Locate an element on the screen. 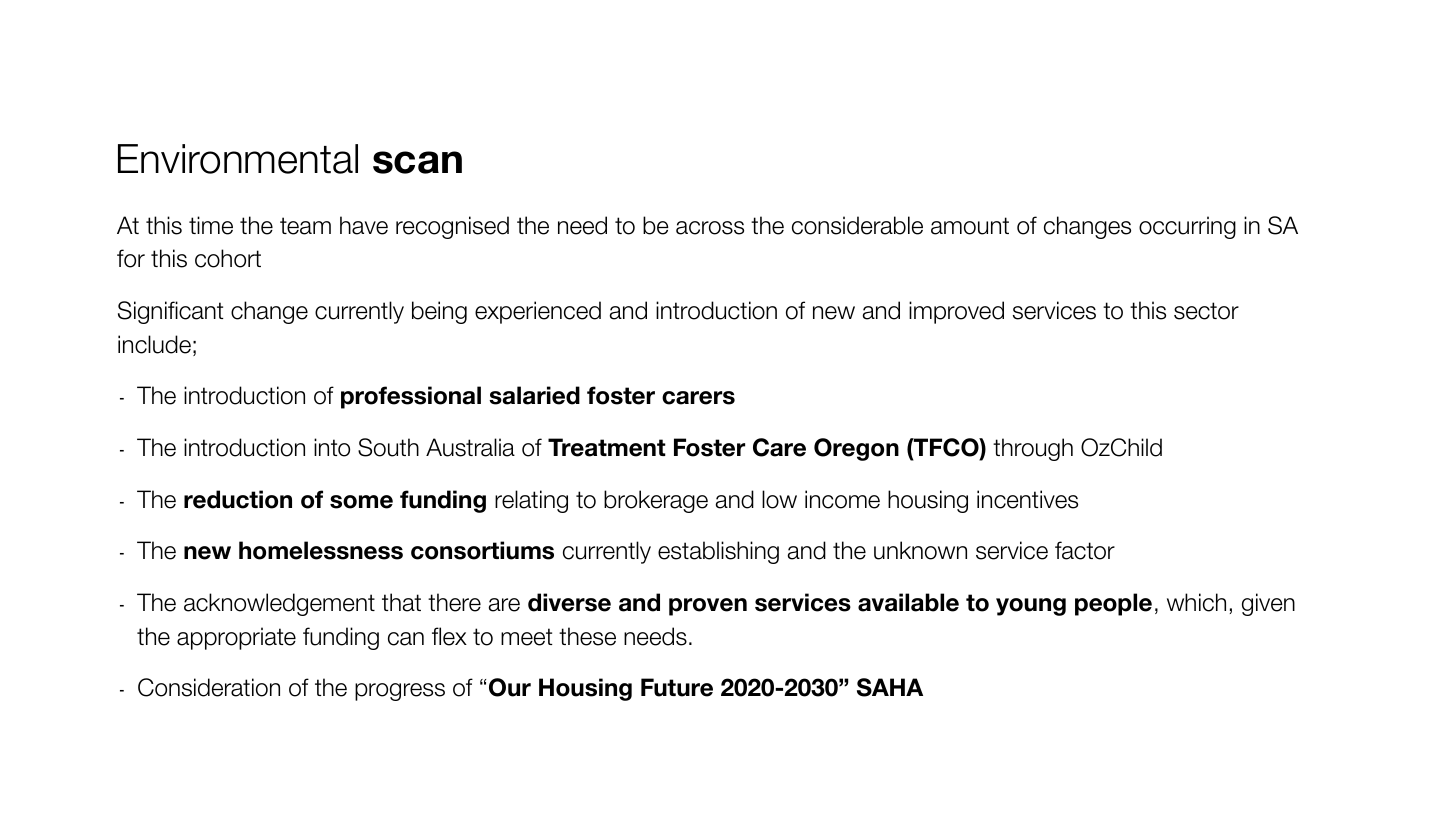 The height and width of the screenshot is (819, 1456). incentives is located at coordinates (1027, 499).
